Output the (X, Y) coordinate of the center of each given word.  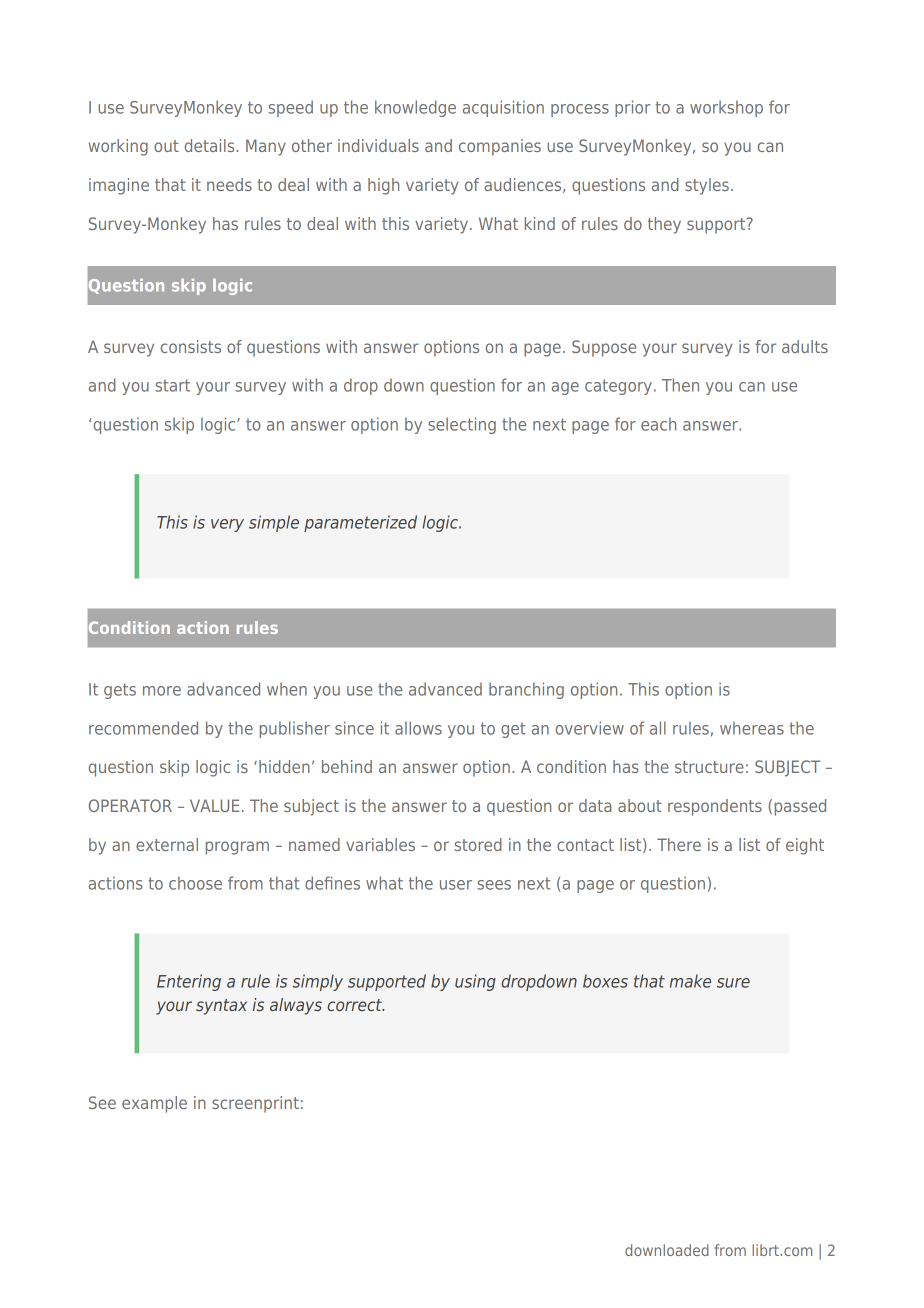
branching (526, 690)
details (211, 145)
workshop (726, 108)
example (154, 1104)
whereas (752, 728)
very (227, 525)
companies (500, 147)
